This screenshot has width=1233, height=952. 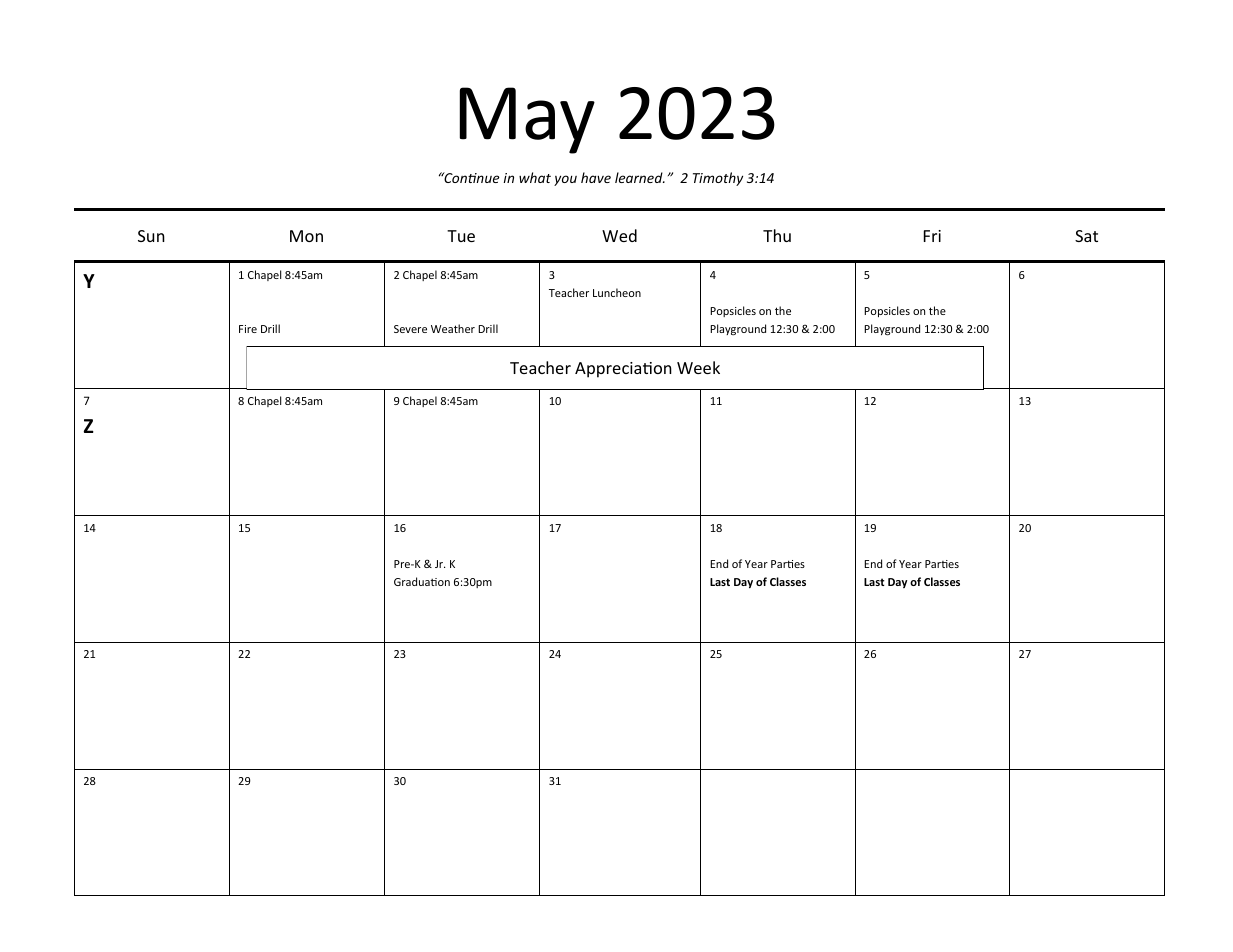 I want to click on Timothy, so click(x=718, y=179).
